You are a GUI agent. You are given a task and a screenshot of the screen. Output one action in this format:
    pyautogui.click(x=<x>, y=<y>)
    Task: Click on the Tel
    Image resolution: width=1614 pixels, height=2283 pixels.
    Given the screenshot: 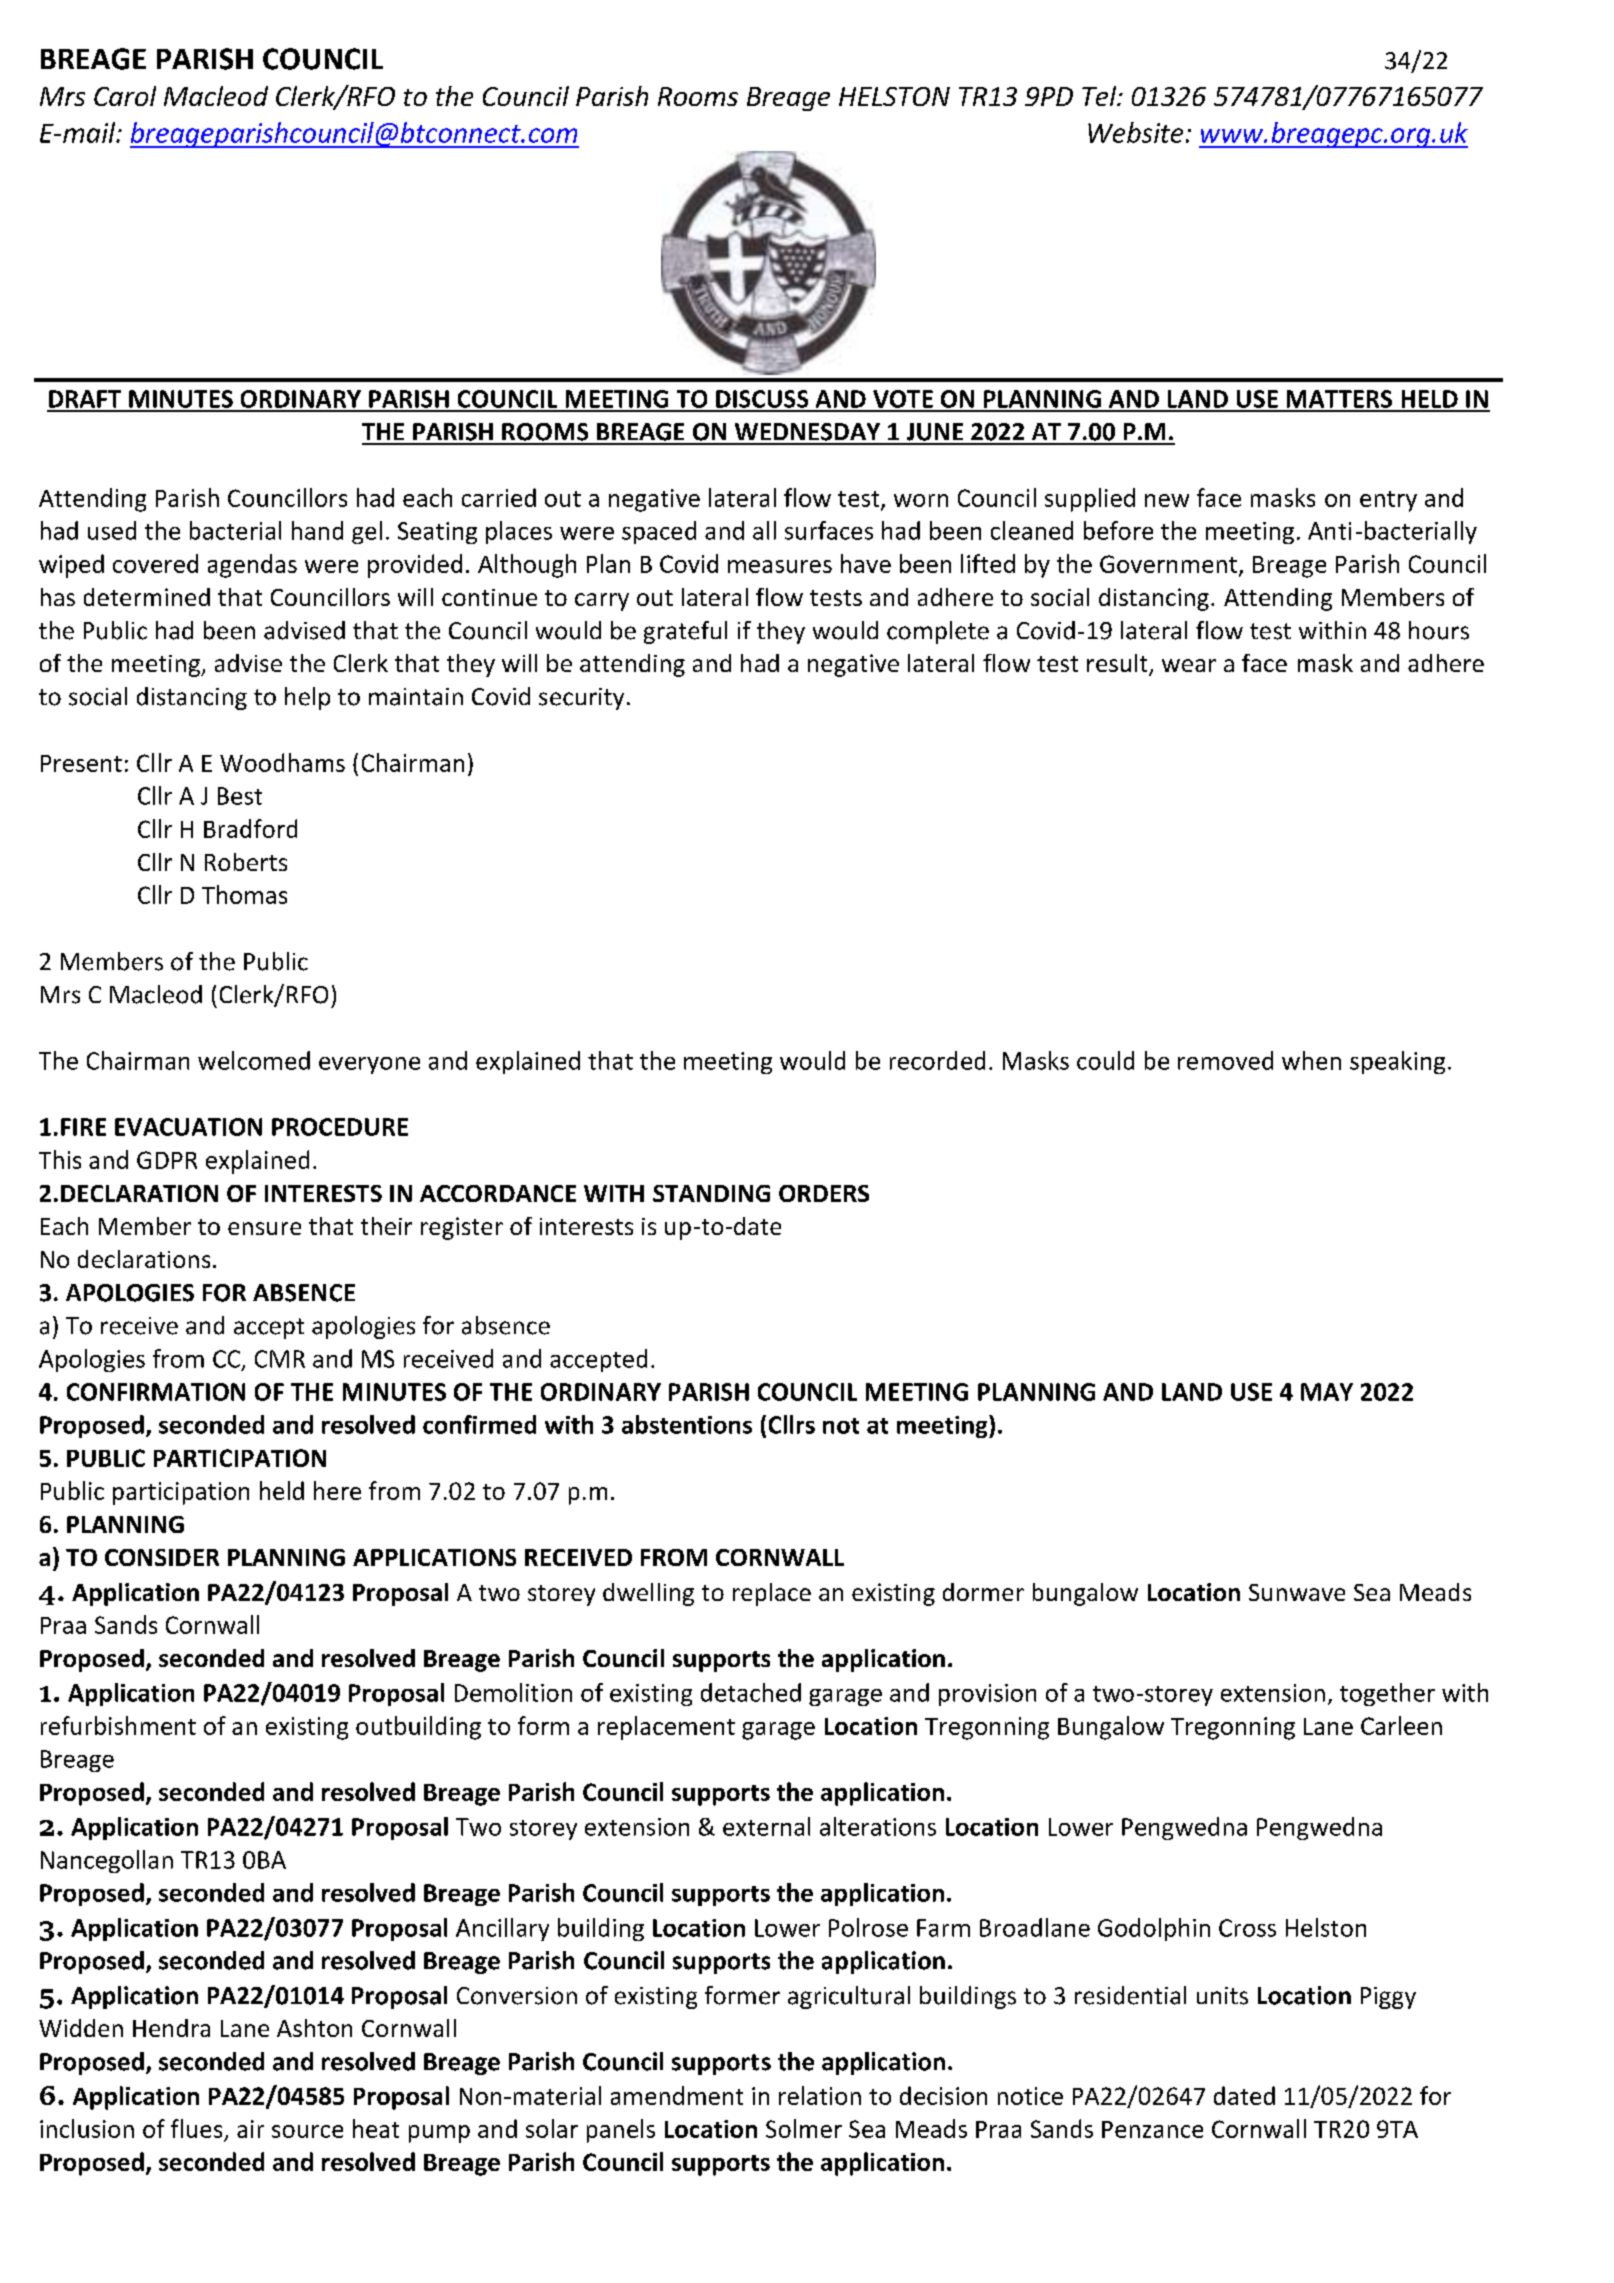 What is the action you would take?
    pyautogui.click(x=1100, y=96)
